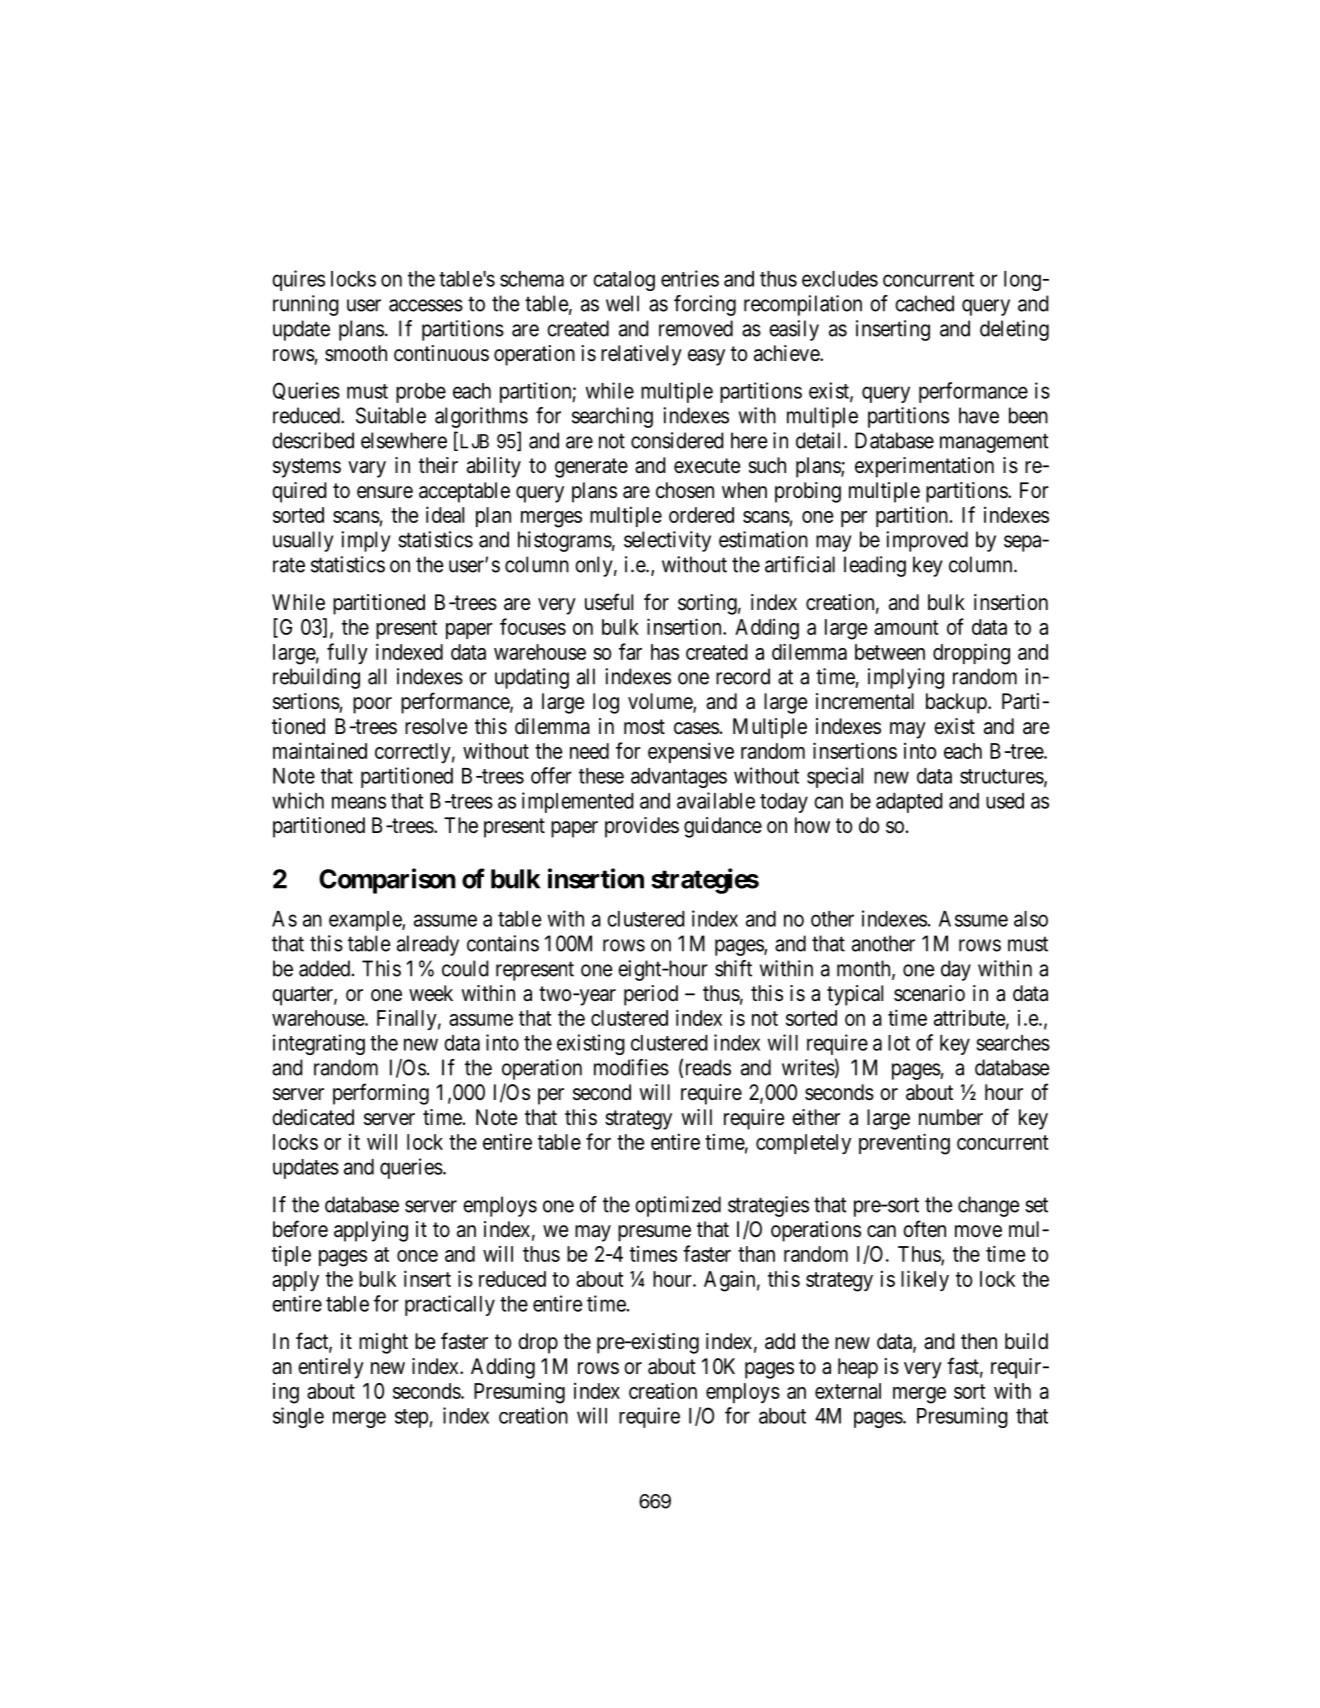  Describe the element at coordinates (651, 995) in the page. I see `period` at that location.
